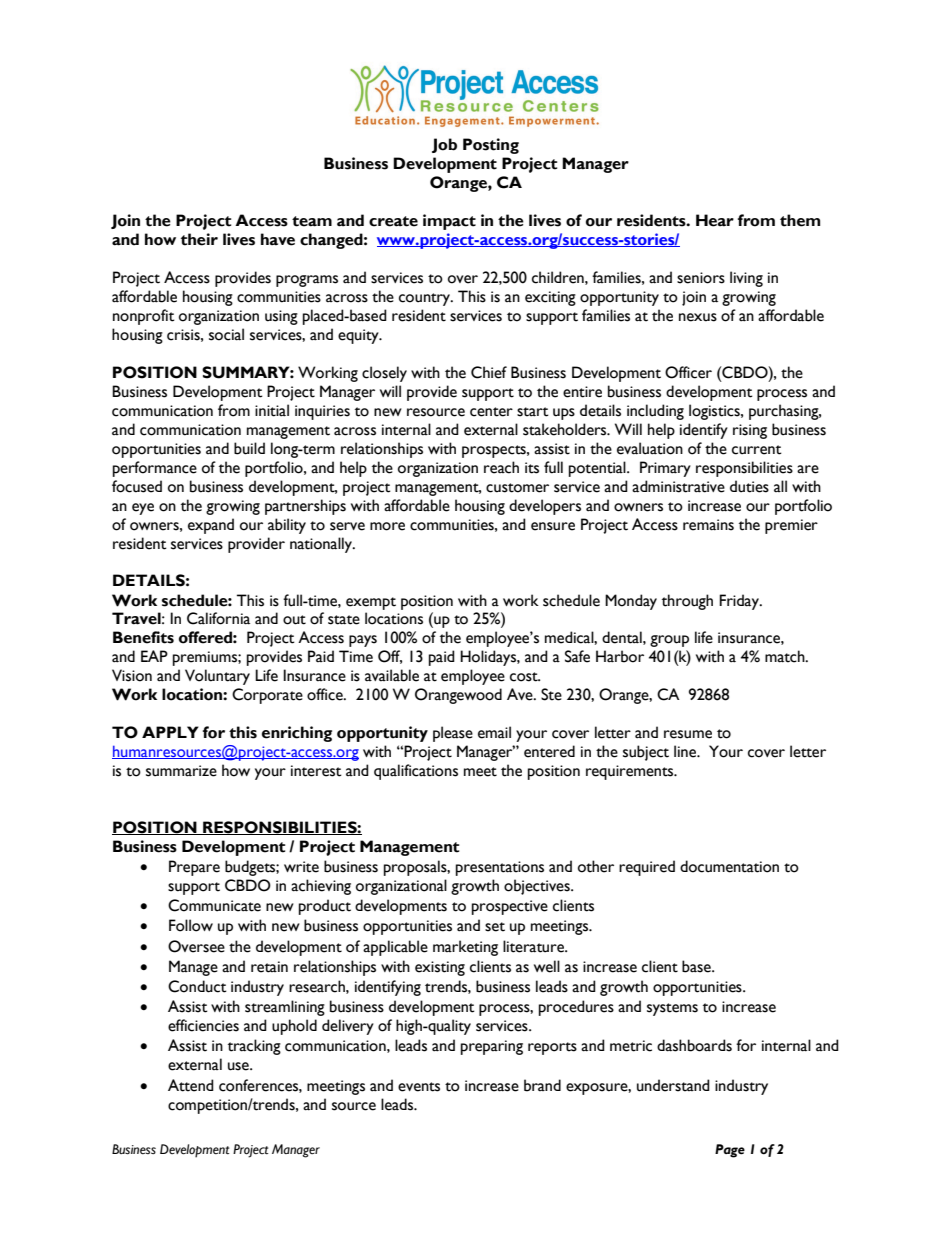 Image resolution: width=952 pixels, height=1233 pixels. I want to click on line, so click(686, 751).
